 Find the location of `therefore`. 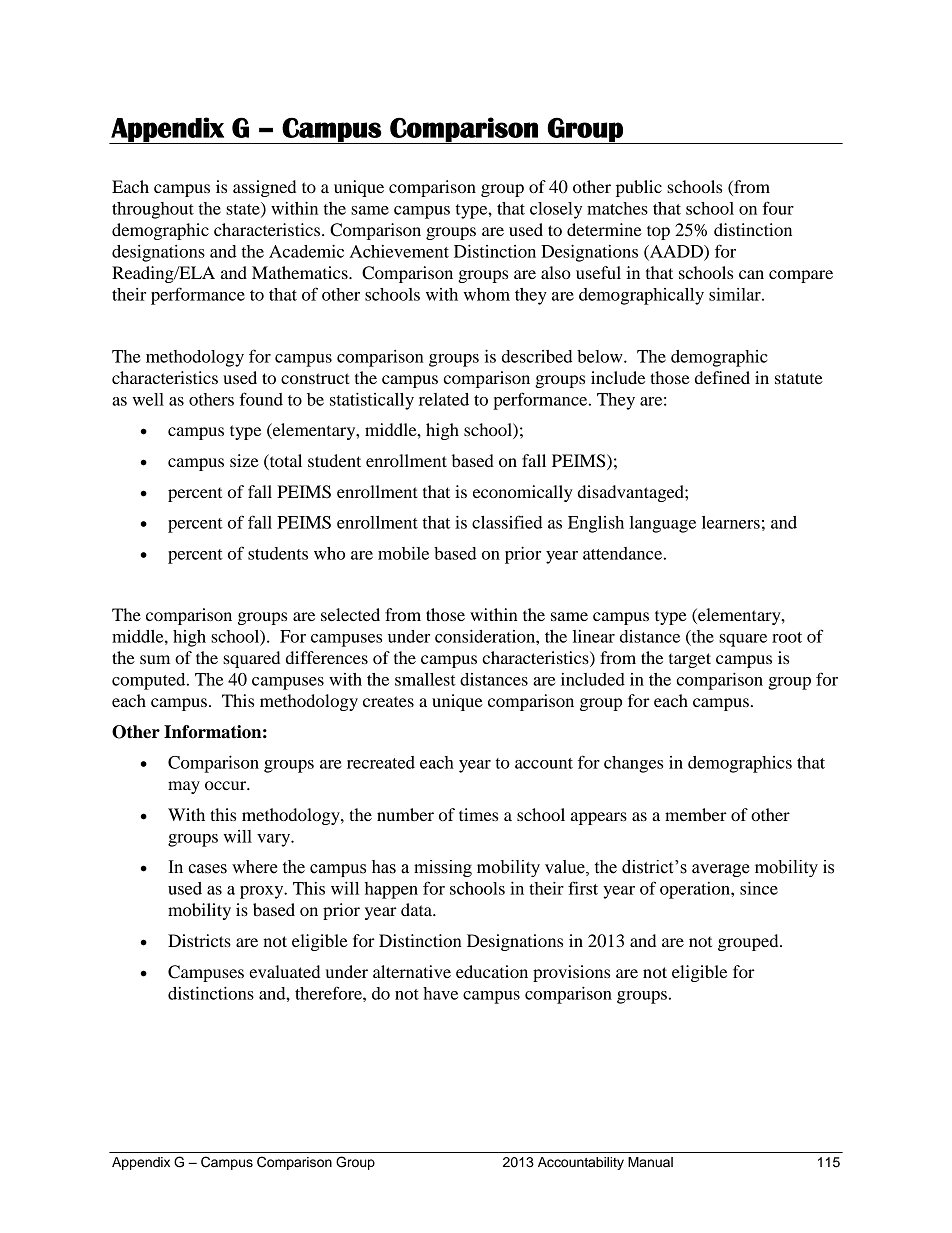

therefore is located at coordinates (329, 993).
